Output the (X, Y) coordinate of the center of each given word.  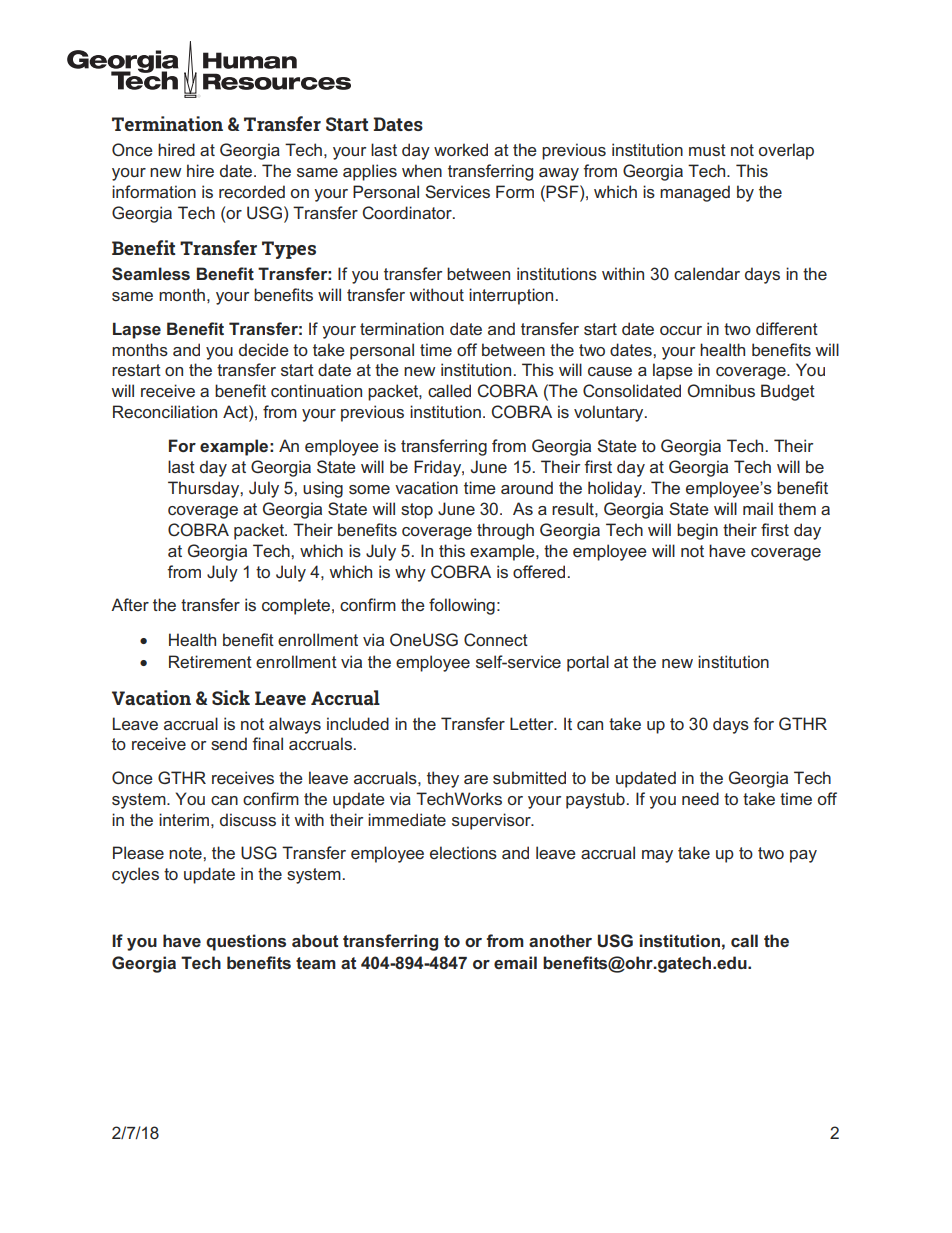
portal (588, 663)
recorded (252, 191)
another (560, 940)
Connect (496, 639)
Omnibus (721, 390)
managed (695, 193)
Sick (231, 697)
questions (246, 942)
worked (461, 149)
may (657, 856)
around (527, 487)
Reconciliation (165, 411)
